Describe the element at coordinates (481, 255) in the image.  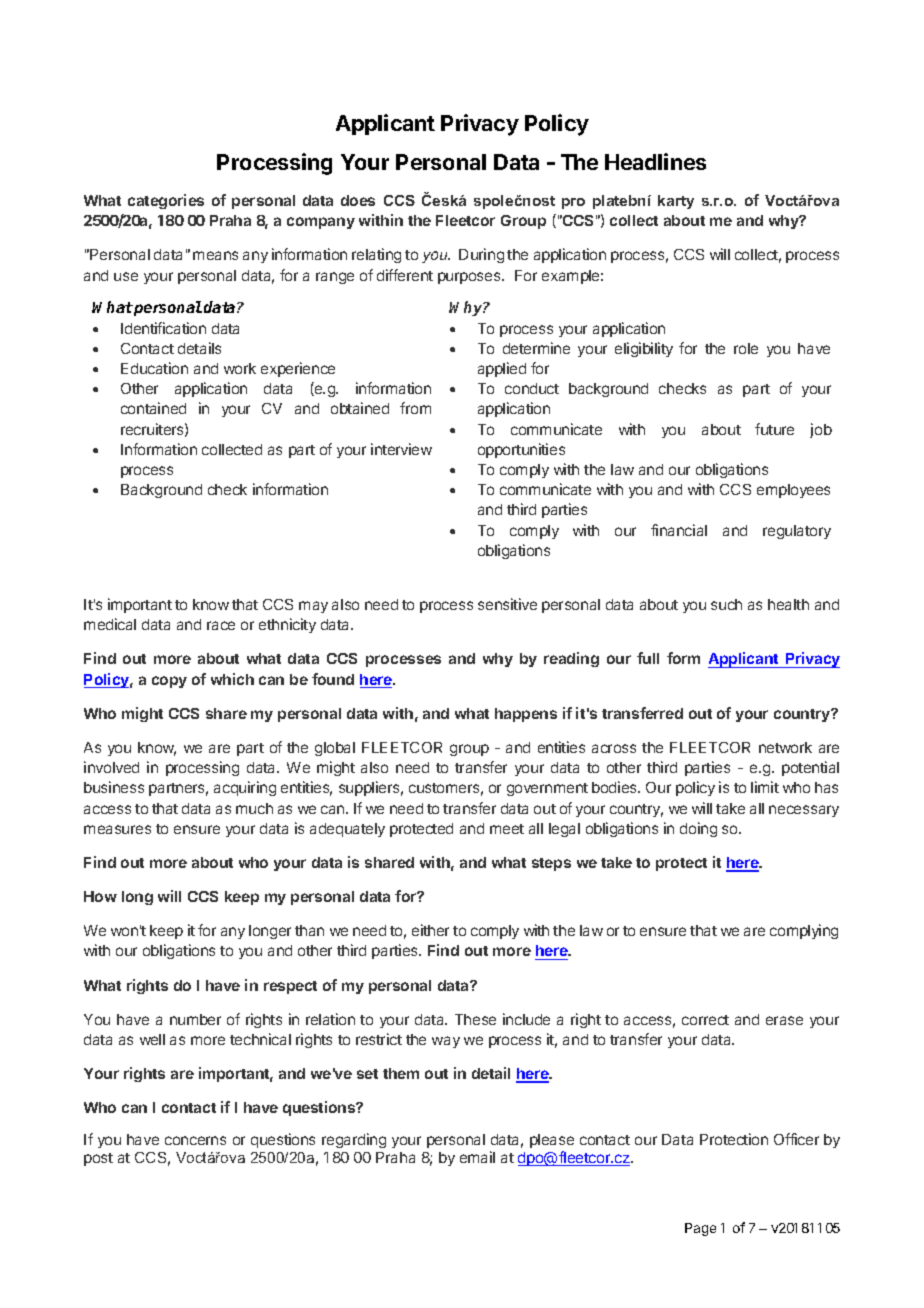
I see `During` at that location.
